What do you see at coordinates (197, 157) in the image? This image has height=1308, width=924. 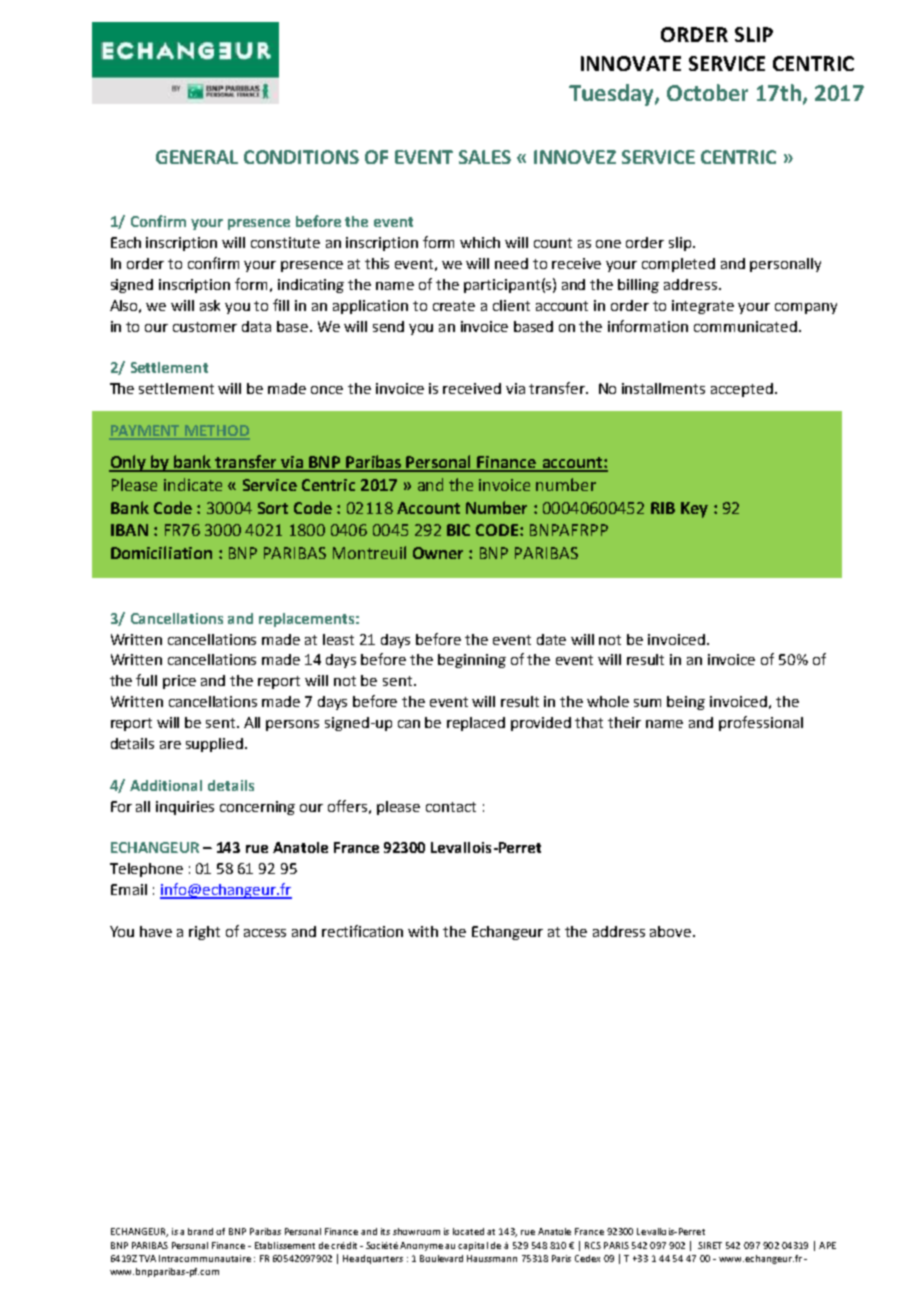 I see `GENERAL` at bounding box center [197, 157].
